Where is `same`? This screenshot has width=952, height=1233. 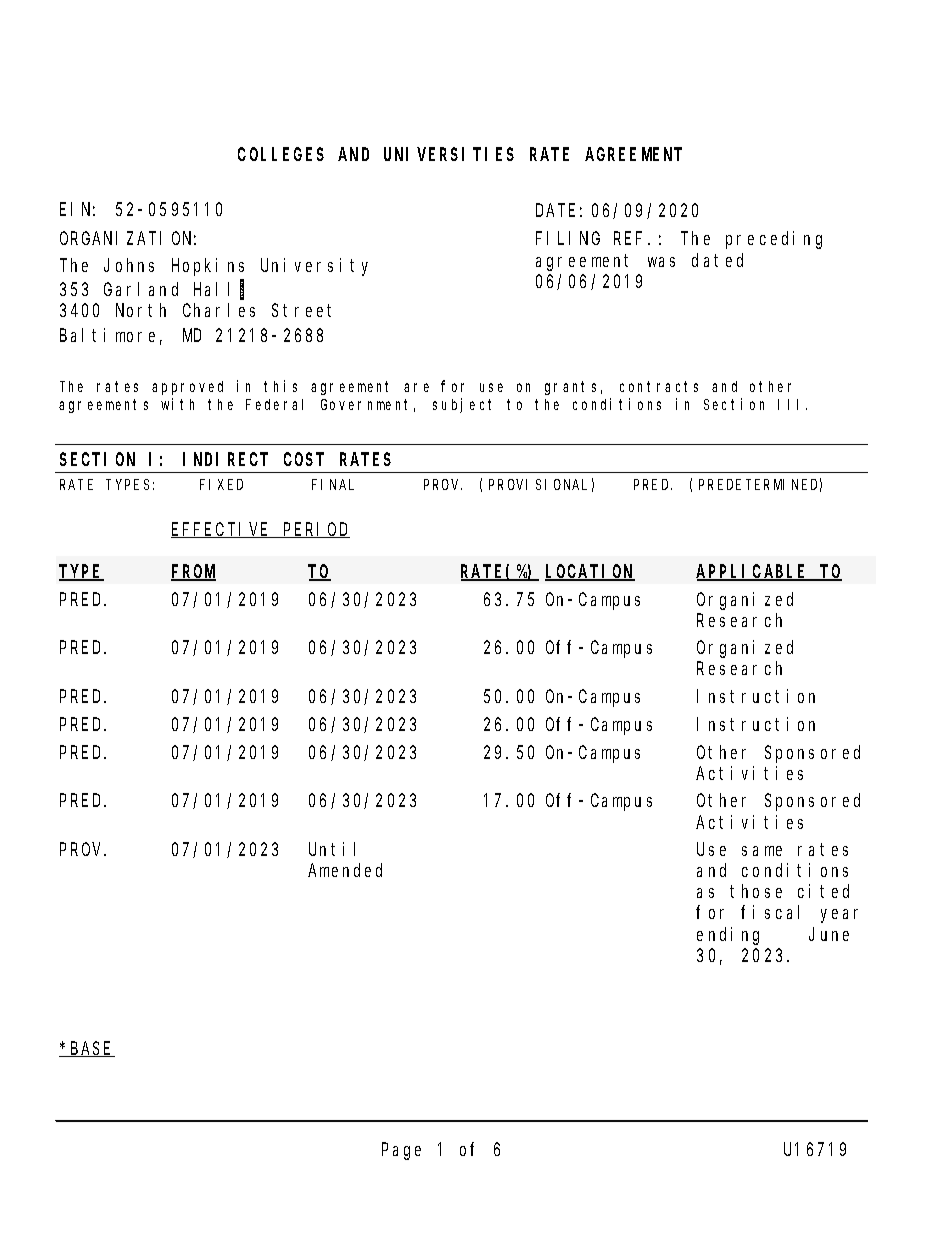
same is located at coordinates (762, 851).
